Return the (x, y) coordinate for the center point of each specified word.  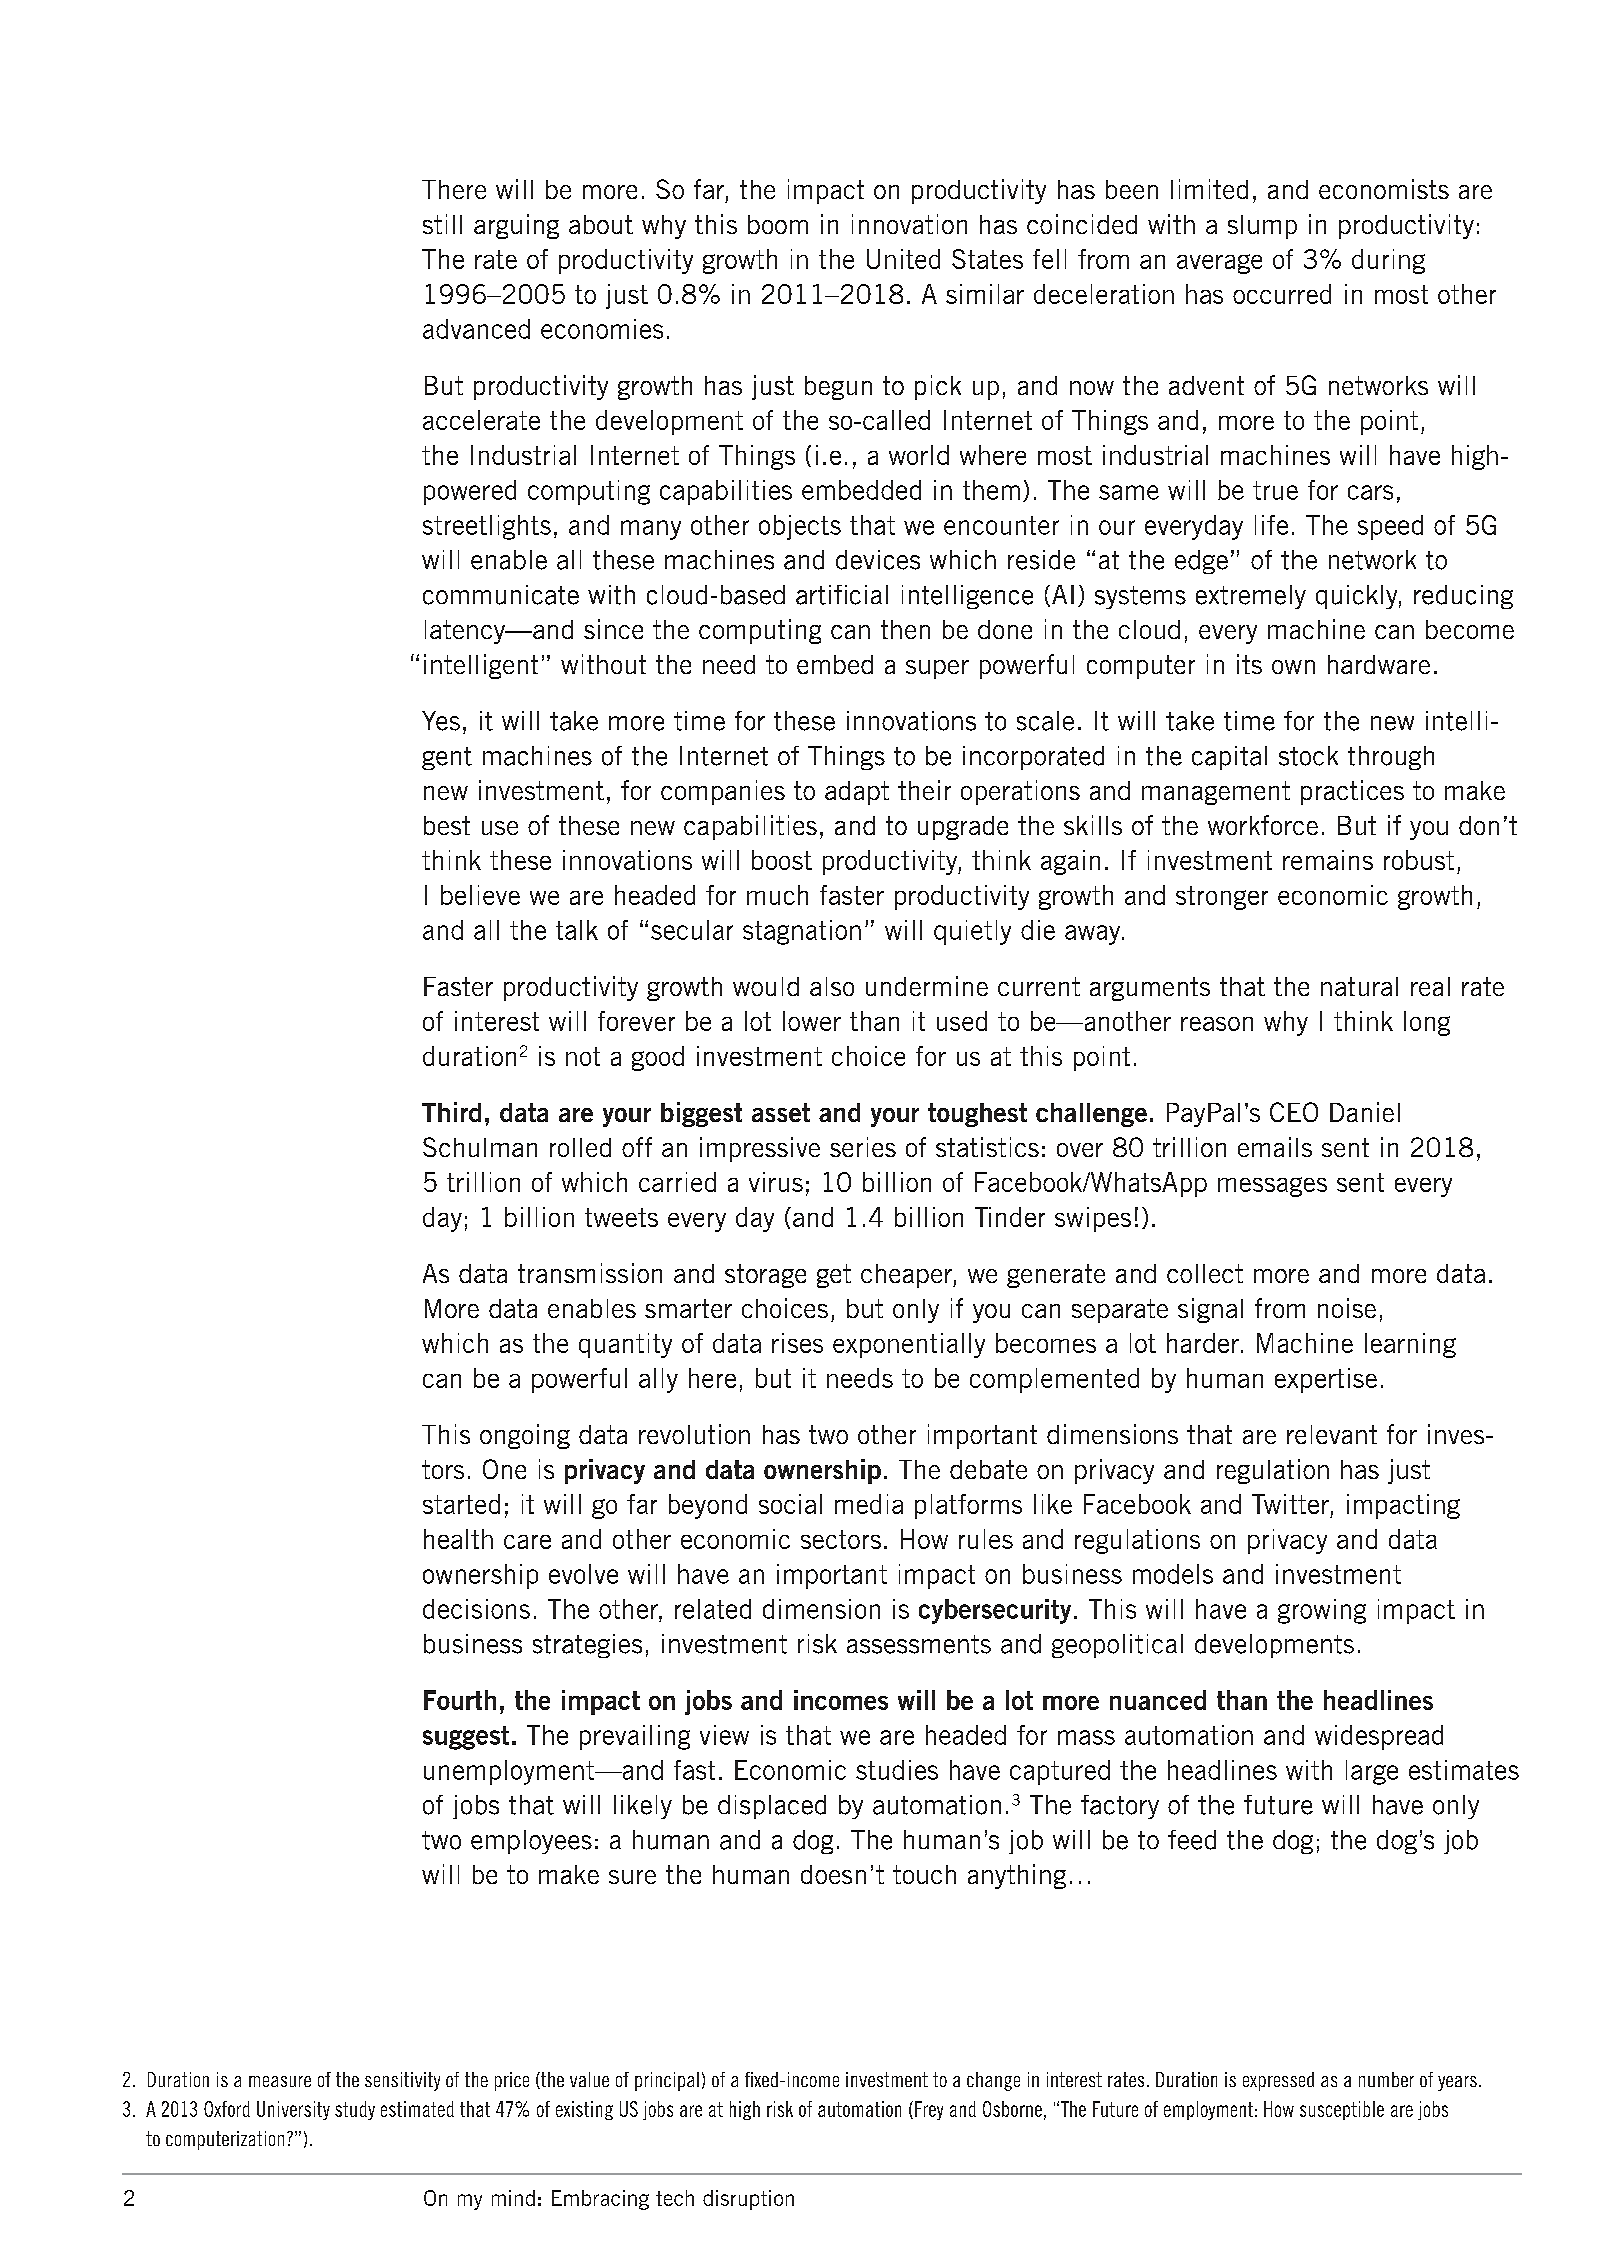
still (442, 224)
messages (1272, 1187)
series (863, 1147)
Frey (929, 2110)
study (355, 2110)
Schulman (480, 1147)
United (903, 259)
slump (1262, 227)
